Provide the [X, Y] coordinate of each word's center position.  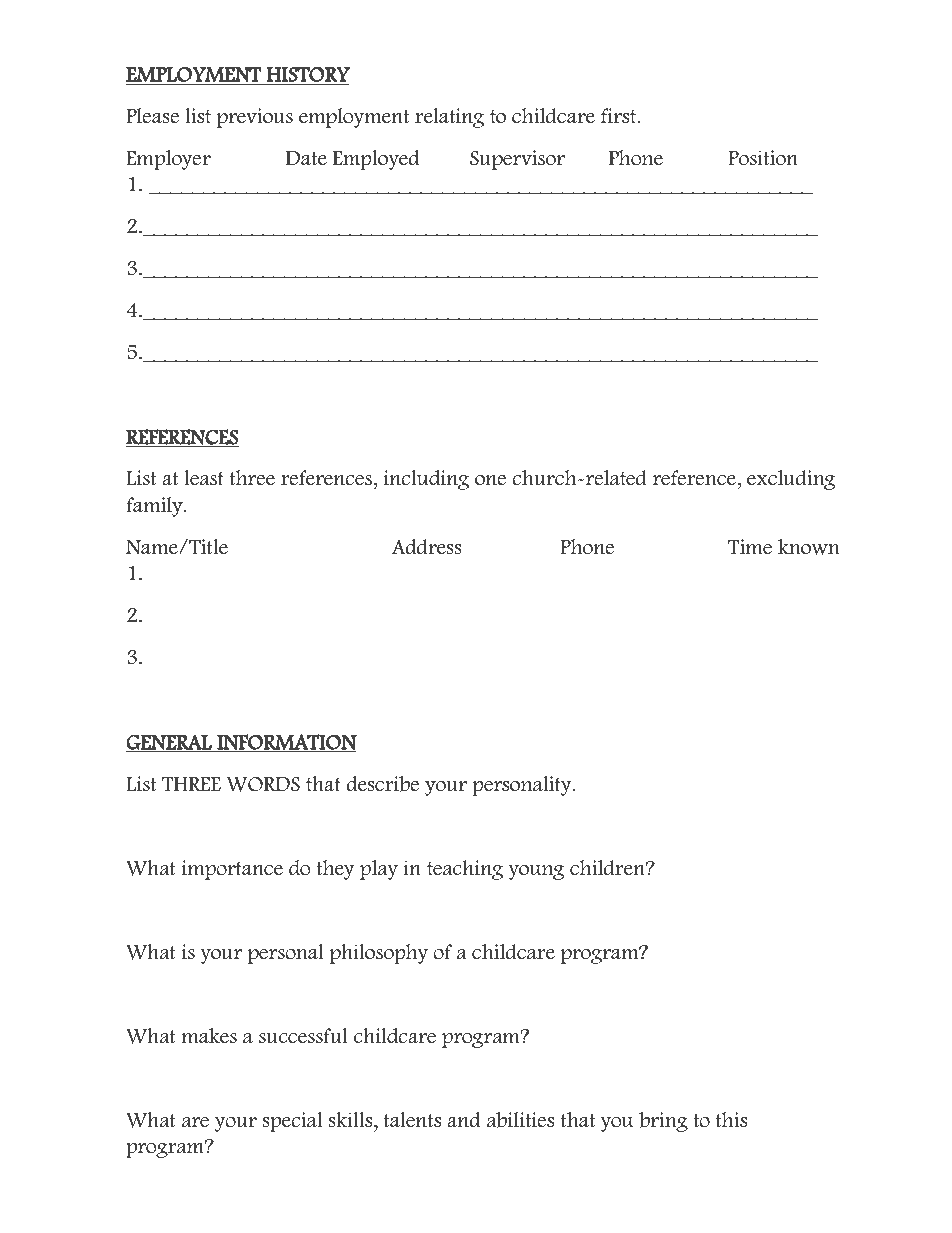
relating [449, 118]
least [204, 478]
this [731, 1120]
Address [427, 547]
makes [209, 1036]
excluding [791, 480]
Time [750, 547]
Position [763, 158]
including [426, 480]
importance [232, 870]
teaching [465, 870]
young [536, 872]
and [463, 1120]
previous [255, 118]
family [155, 507]
